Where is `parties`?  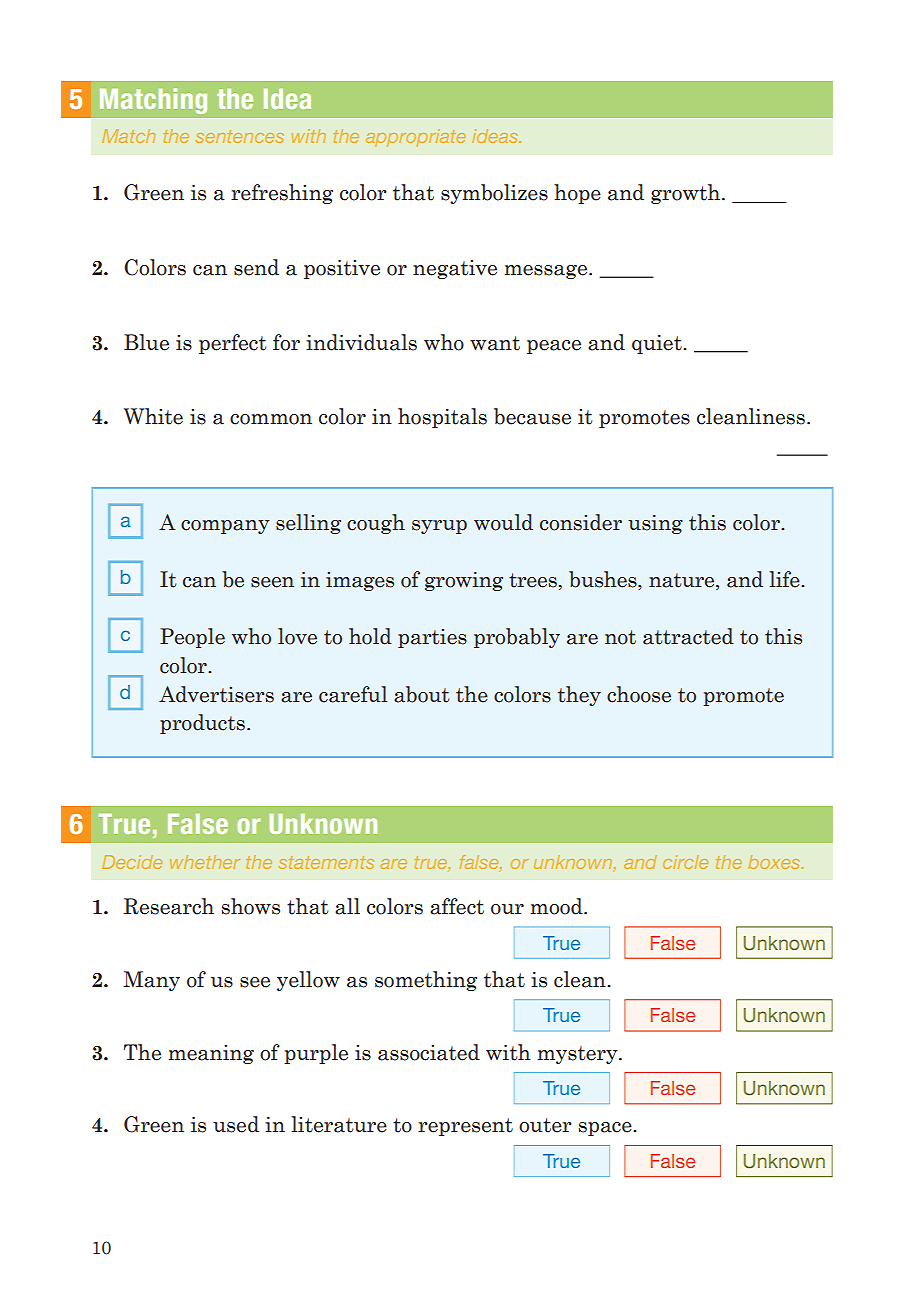 parties is located at coordinates (432, 638).
